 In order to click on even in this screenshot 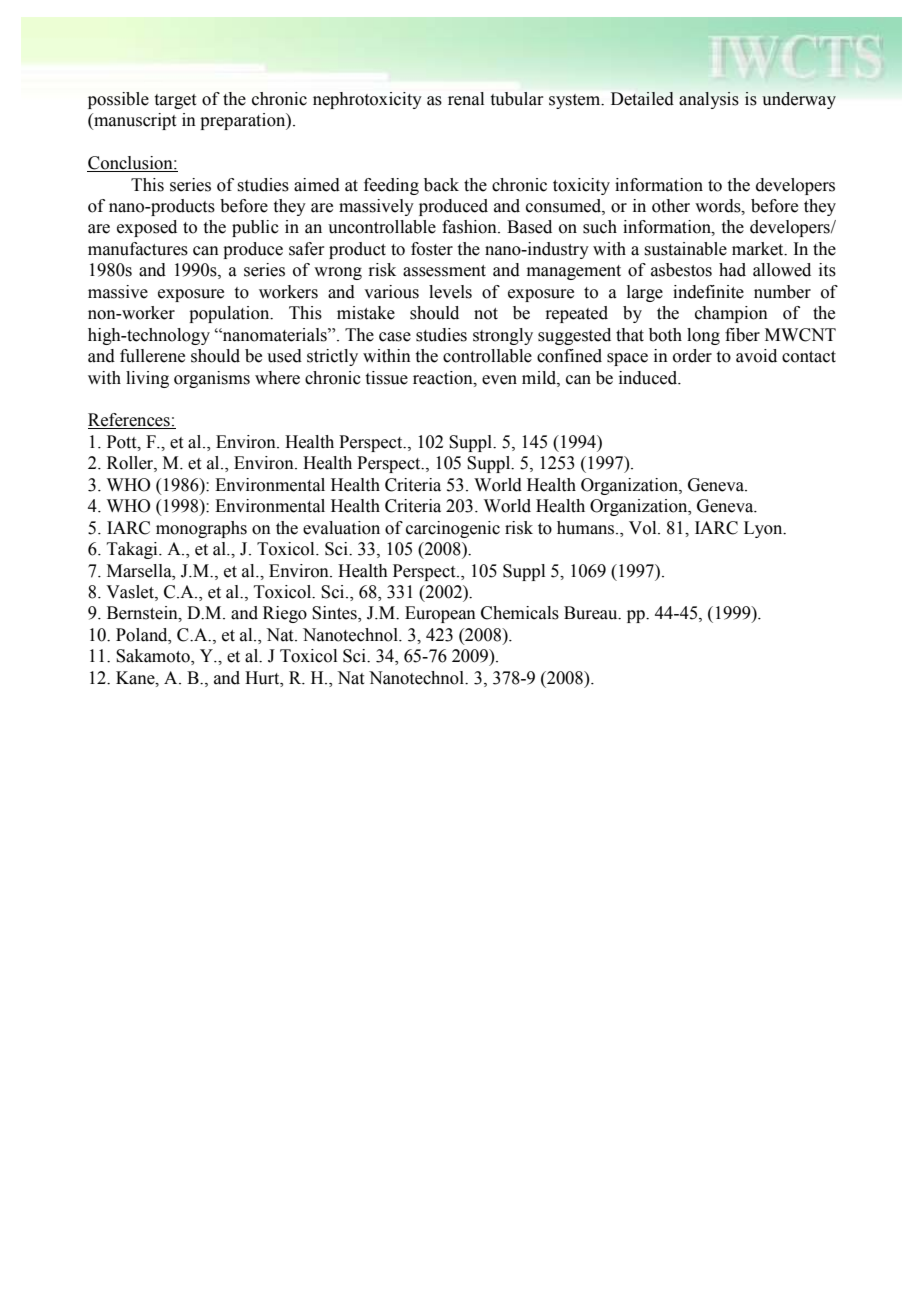, I will do `click(499, 380)`.
